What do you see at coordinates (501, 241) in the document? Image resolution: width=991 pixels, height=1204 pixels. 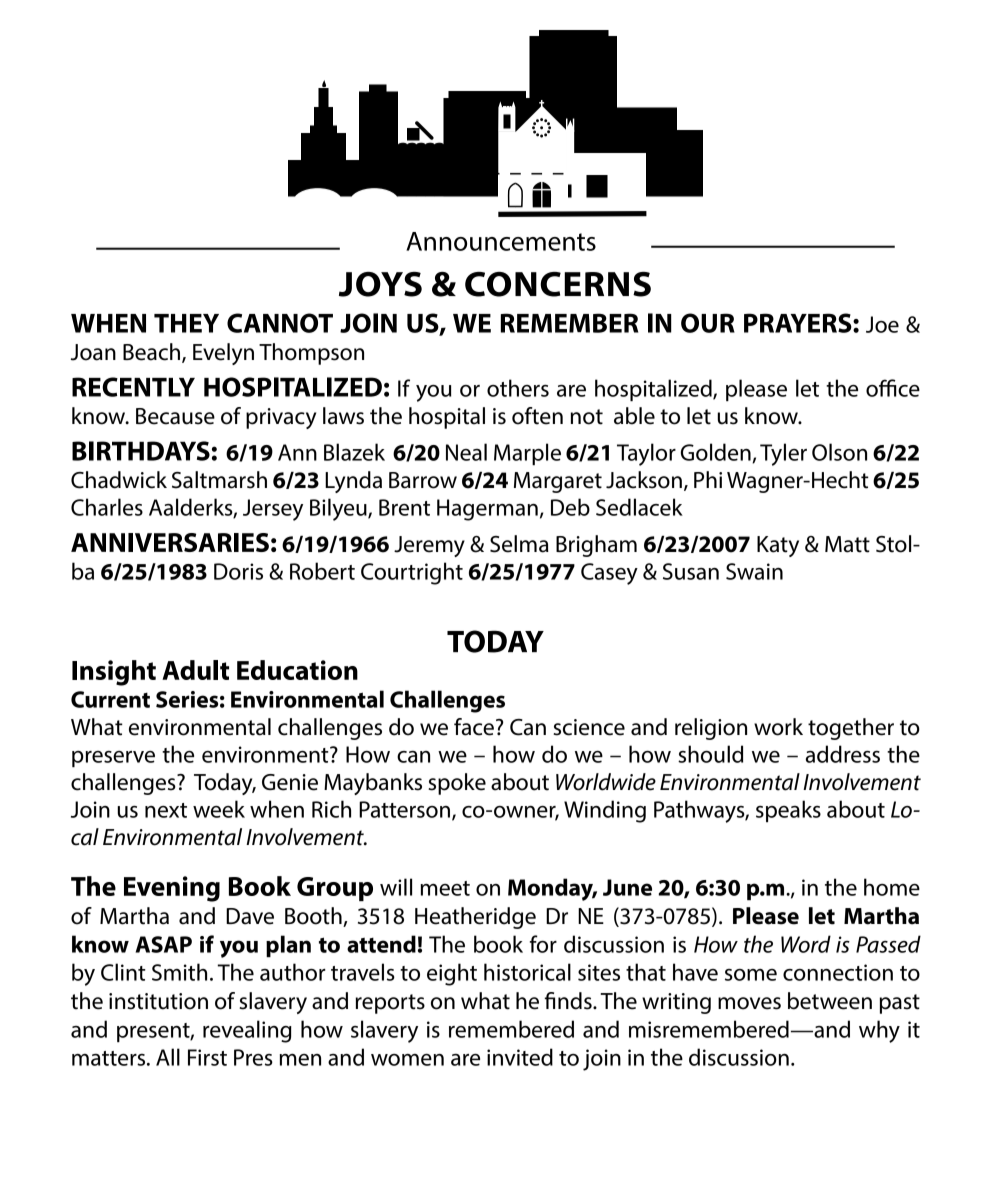 I see `Announcements` at bounding box center [501, 241].
